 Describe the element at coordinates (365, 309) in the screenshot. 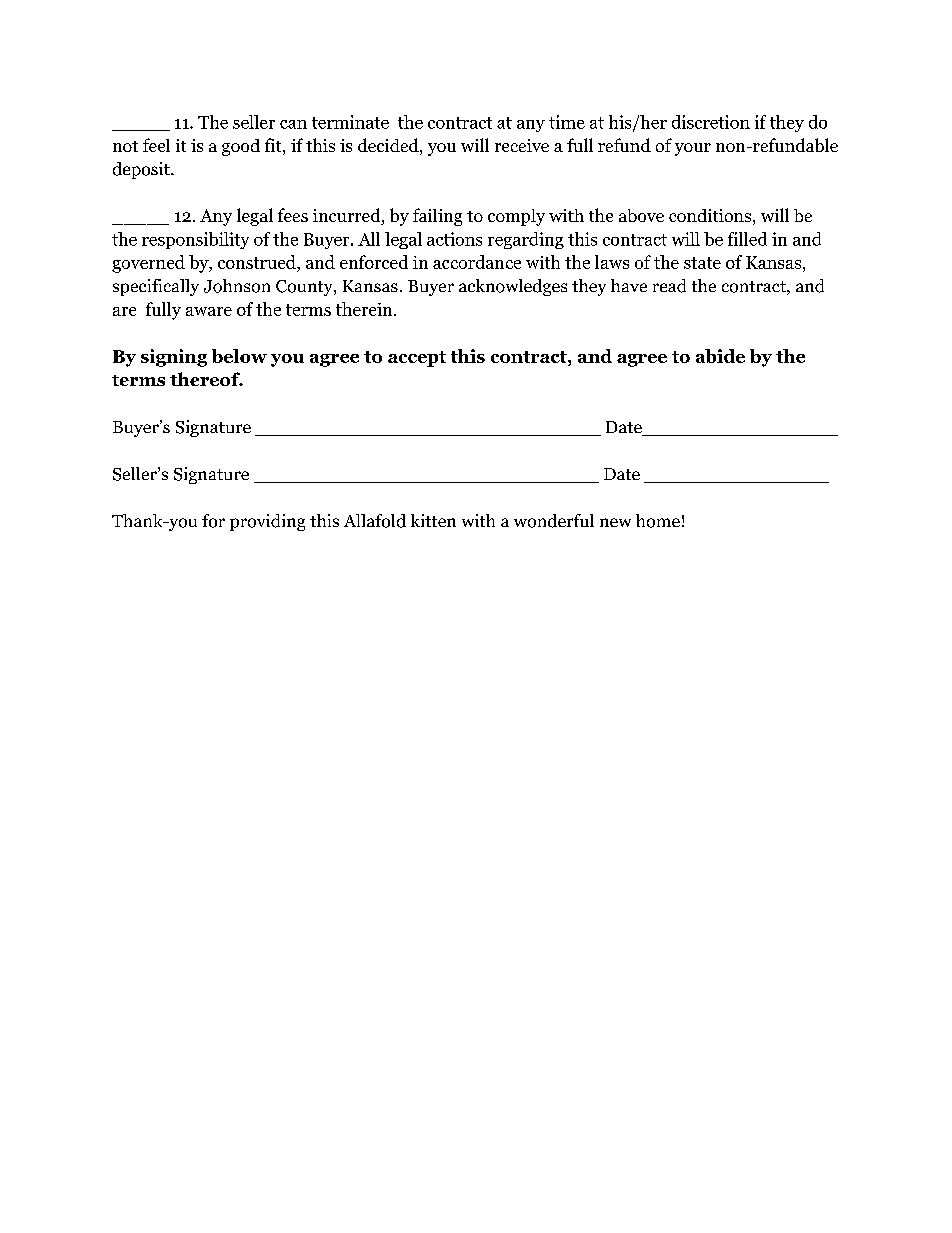

I see `therein` at that location.
